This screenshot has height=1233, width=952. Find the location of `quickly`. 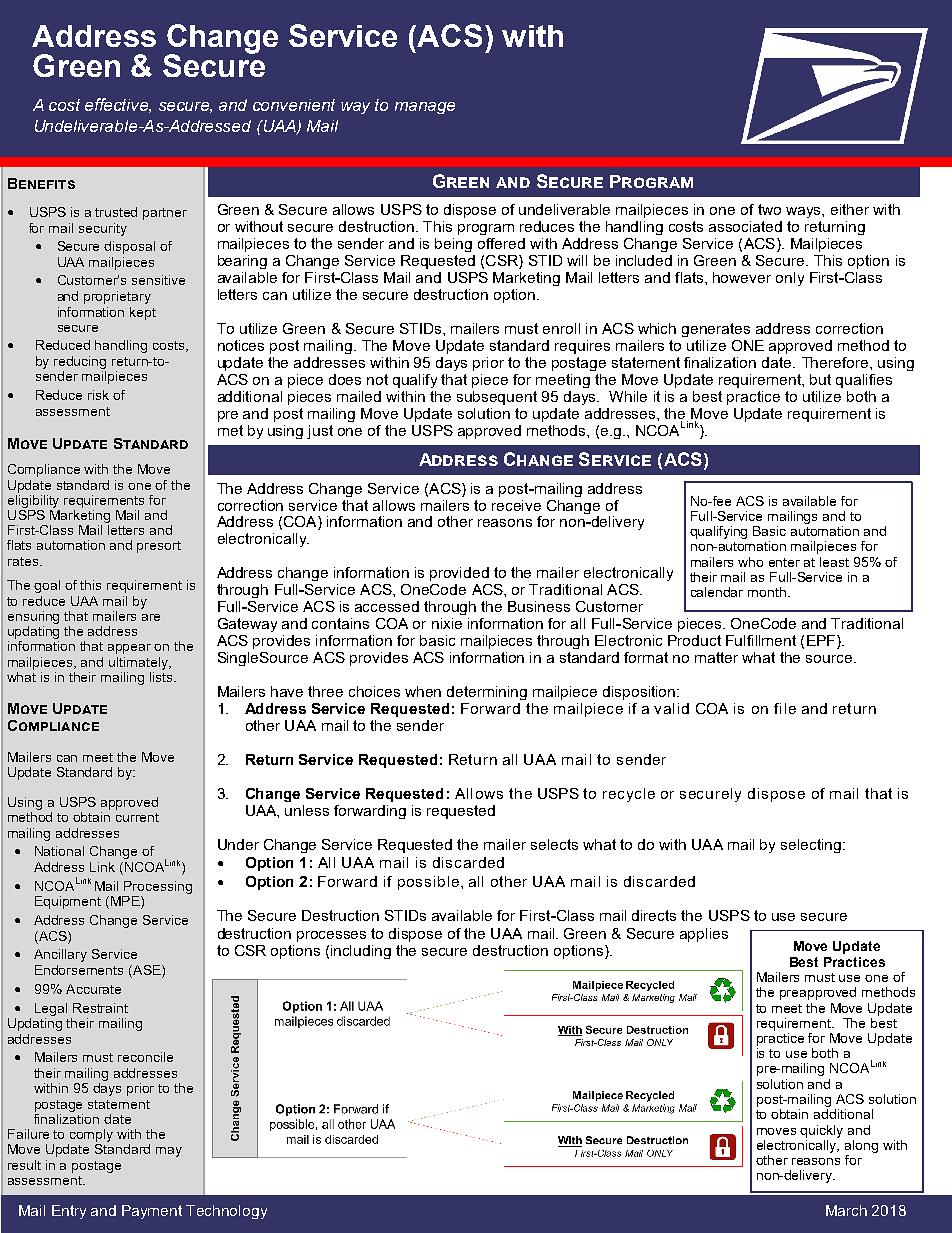

quickly is located at coordinates (821, 1131).
